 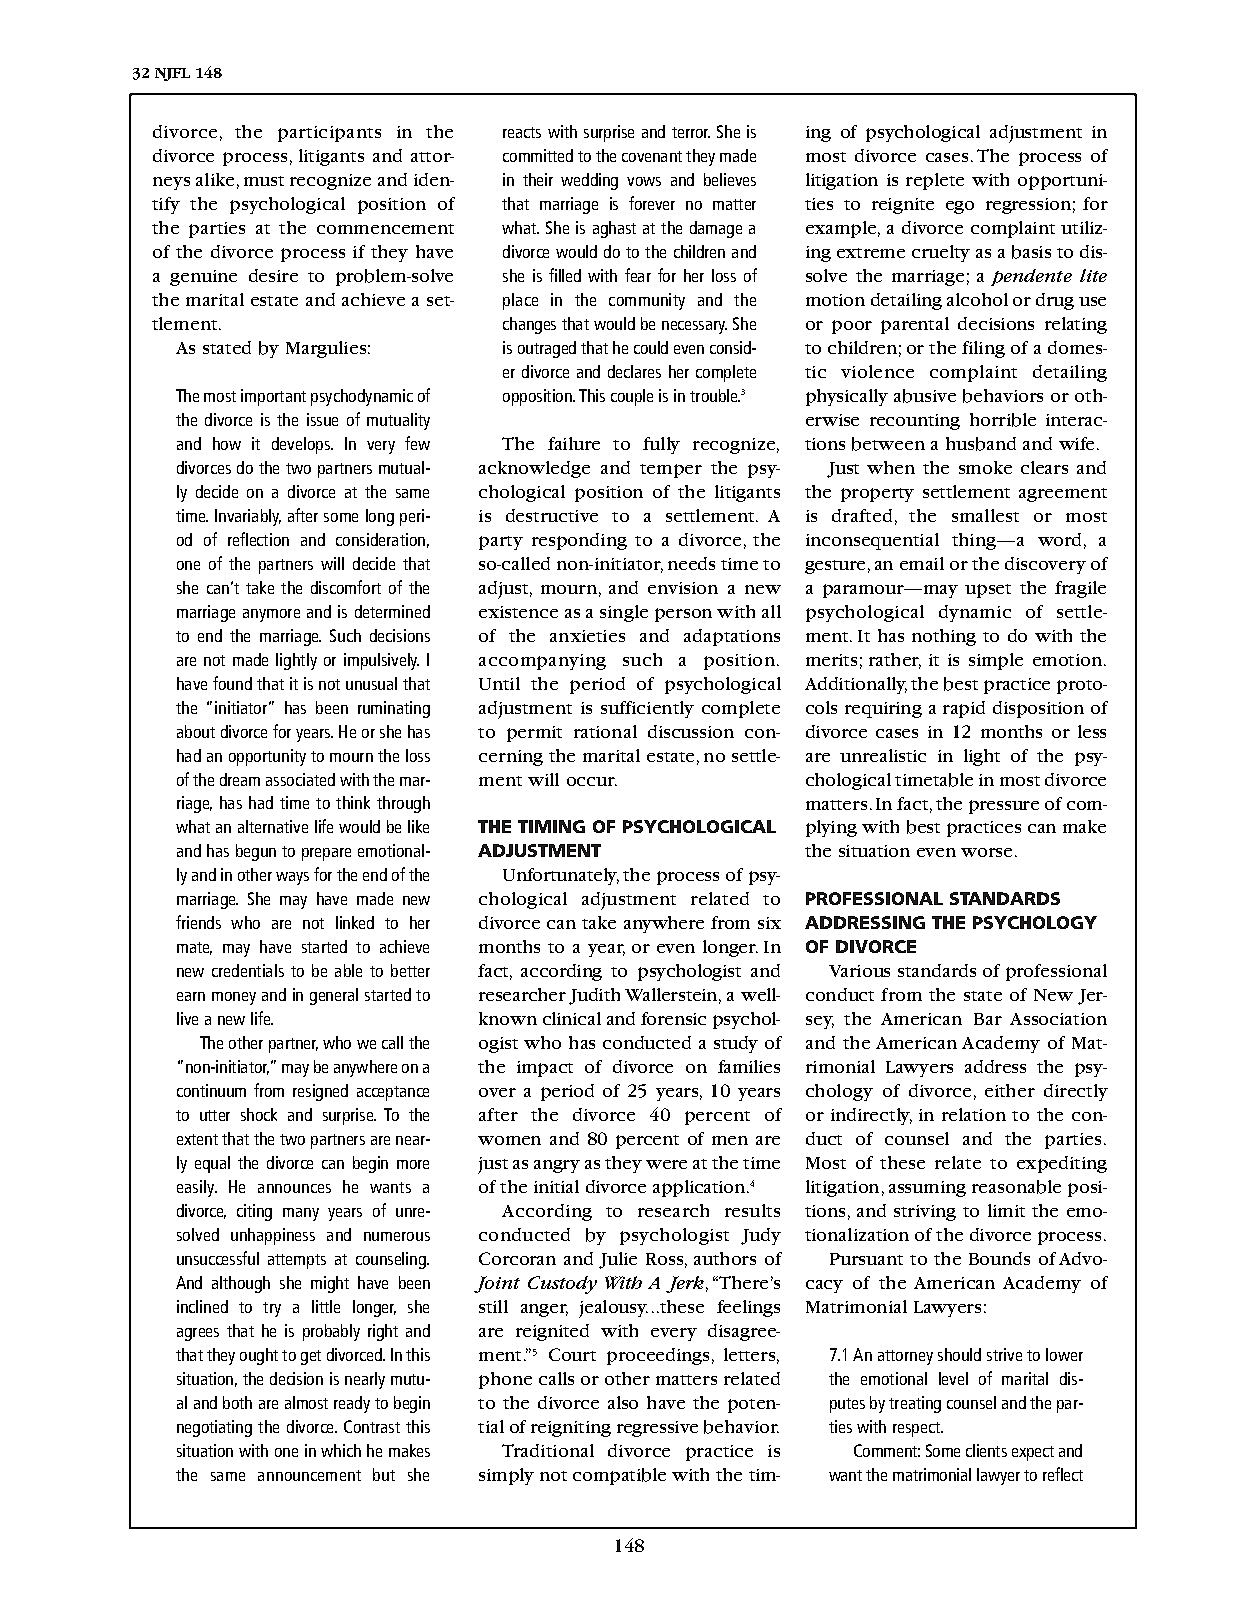 I want to click on which, so click(x=341, y=1450).
